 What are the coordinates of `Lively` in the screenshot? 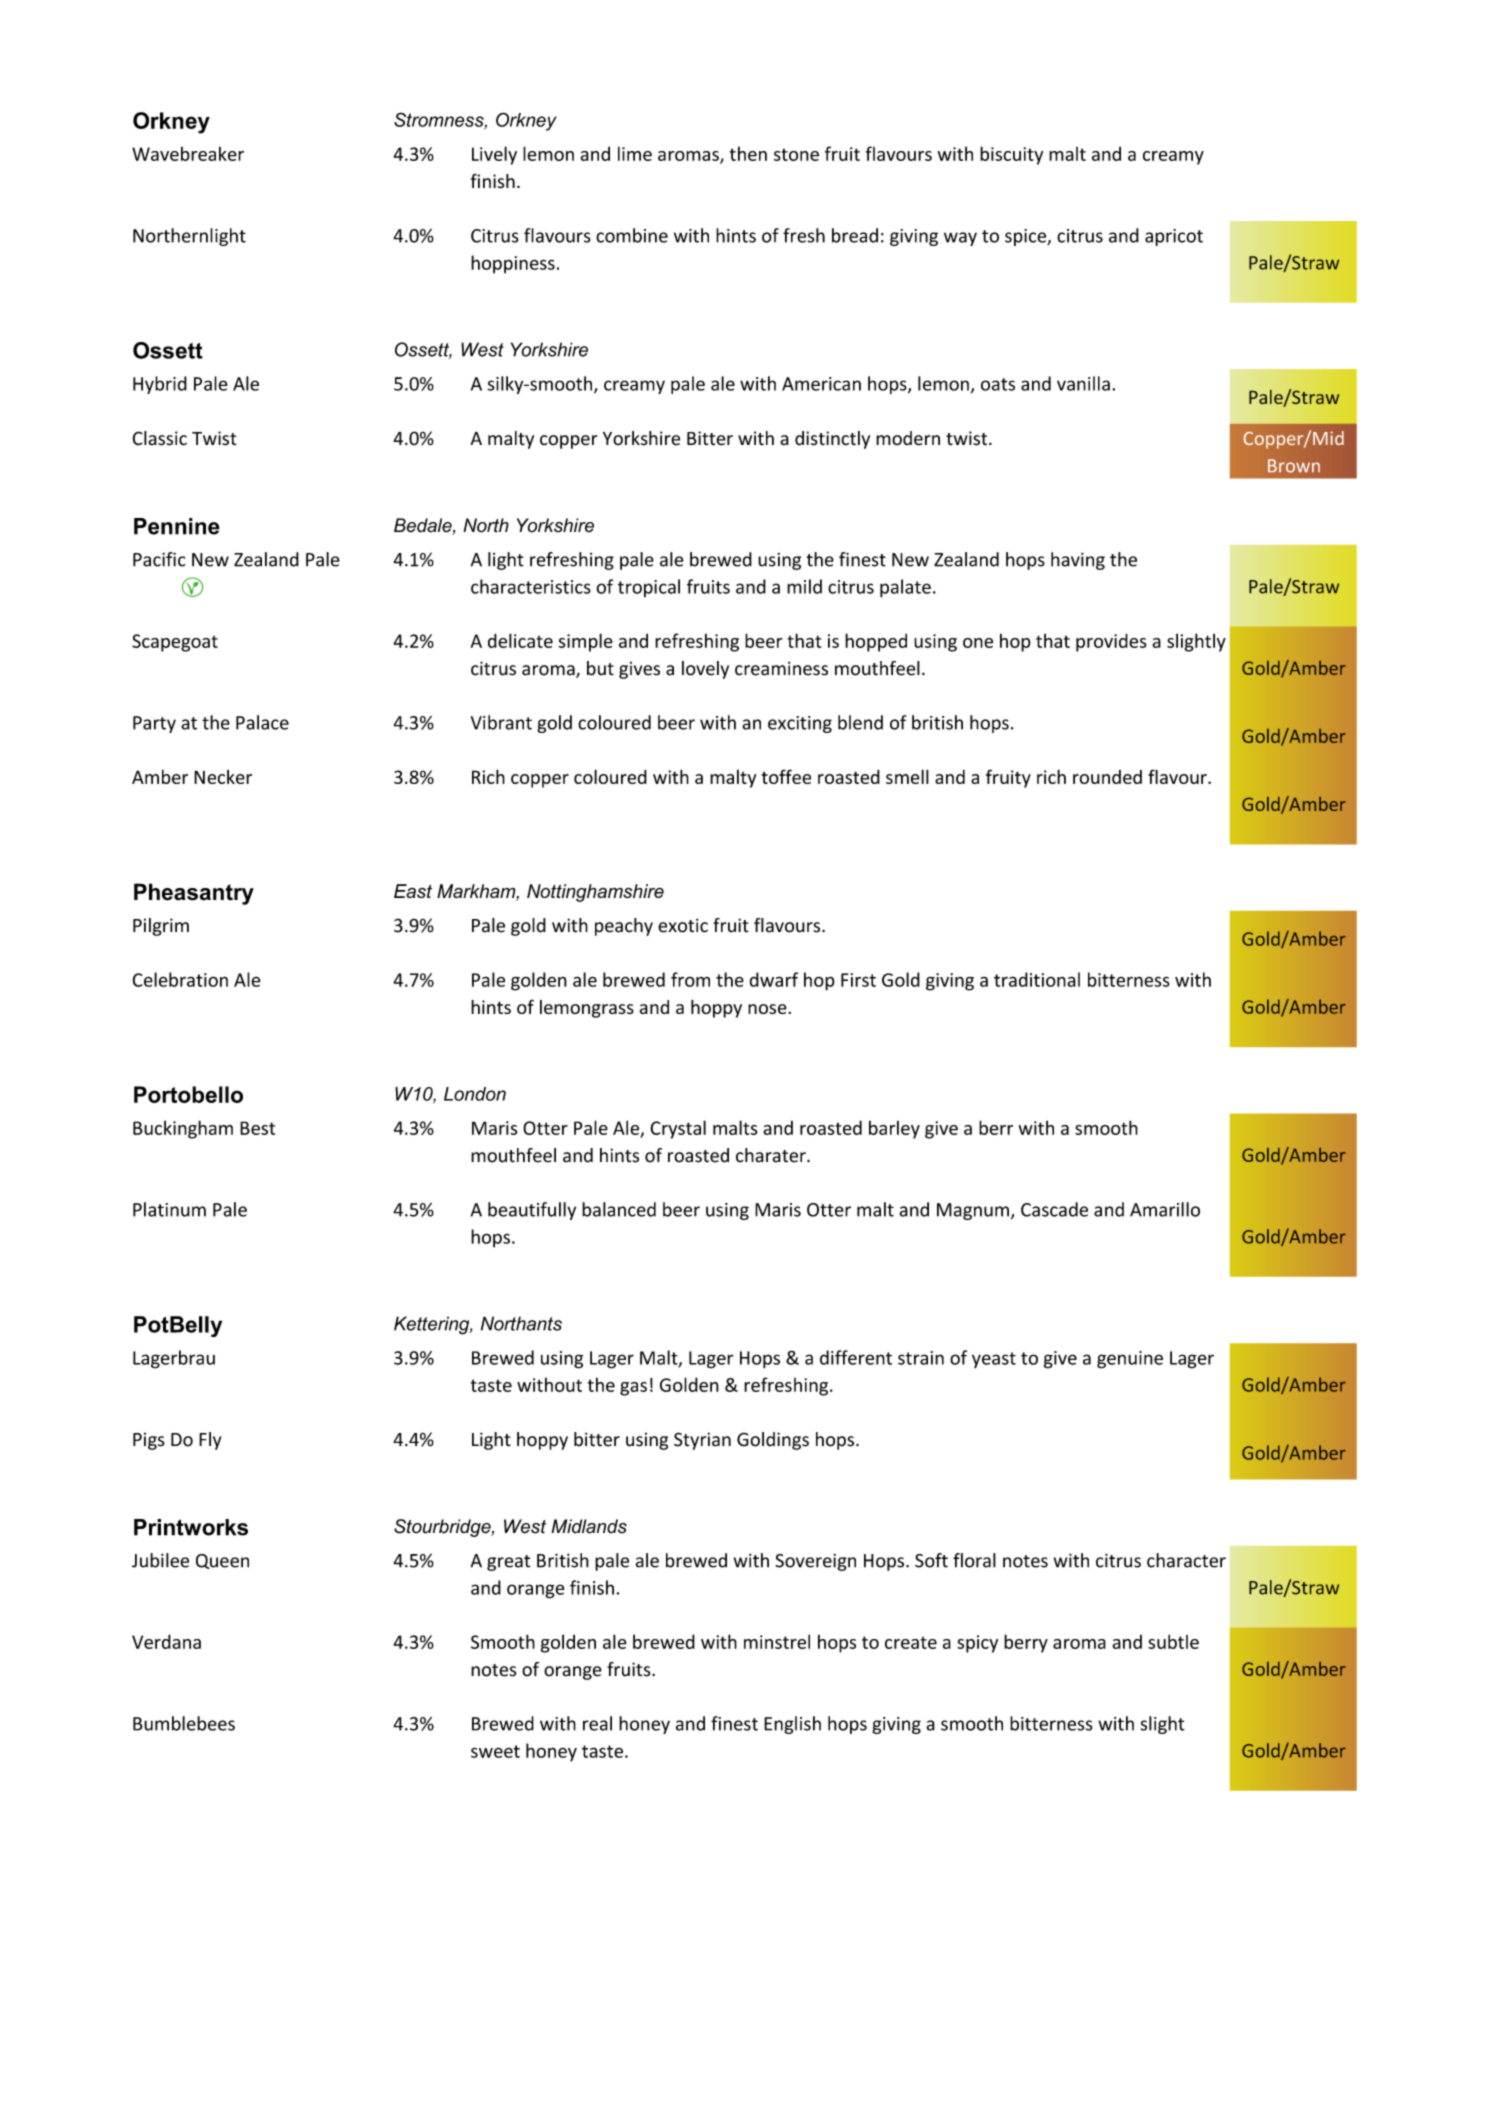 It's located at (494, 155).
